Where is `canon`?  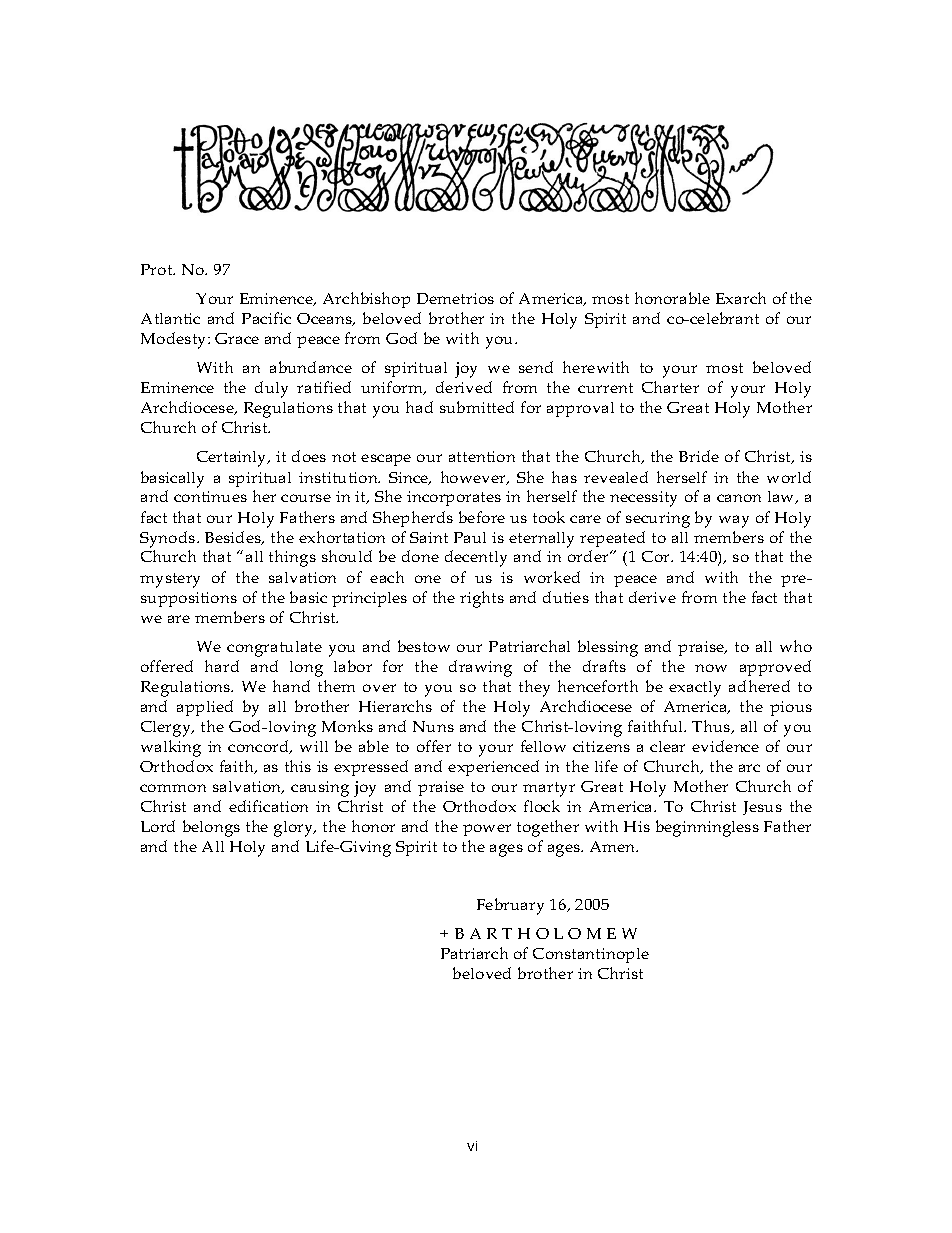
canon is located at coordinates (739, 498).
